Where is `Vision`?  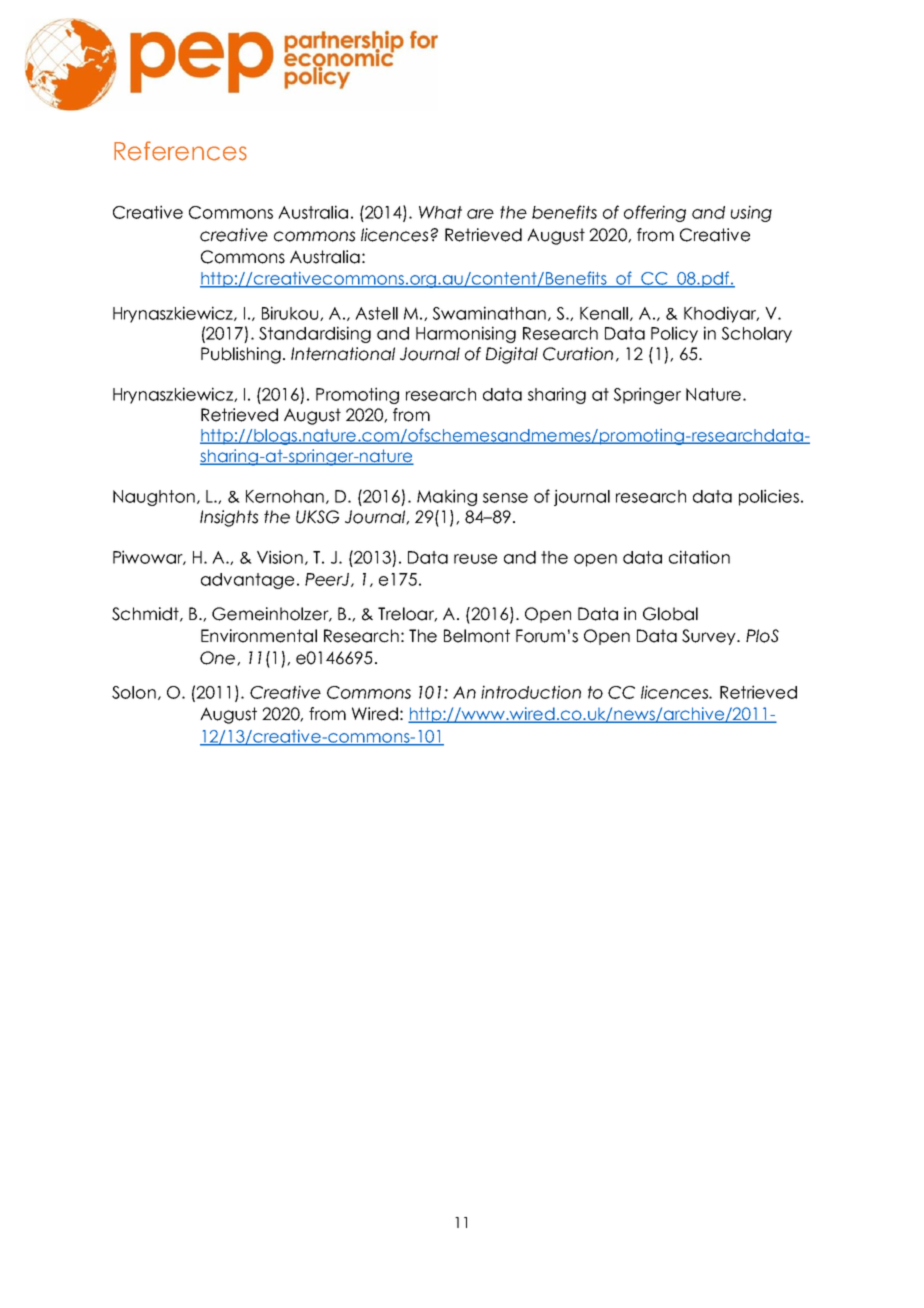 Vision is located at coordinates (280, 557).
